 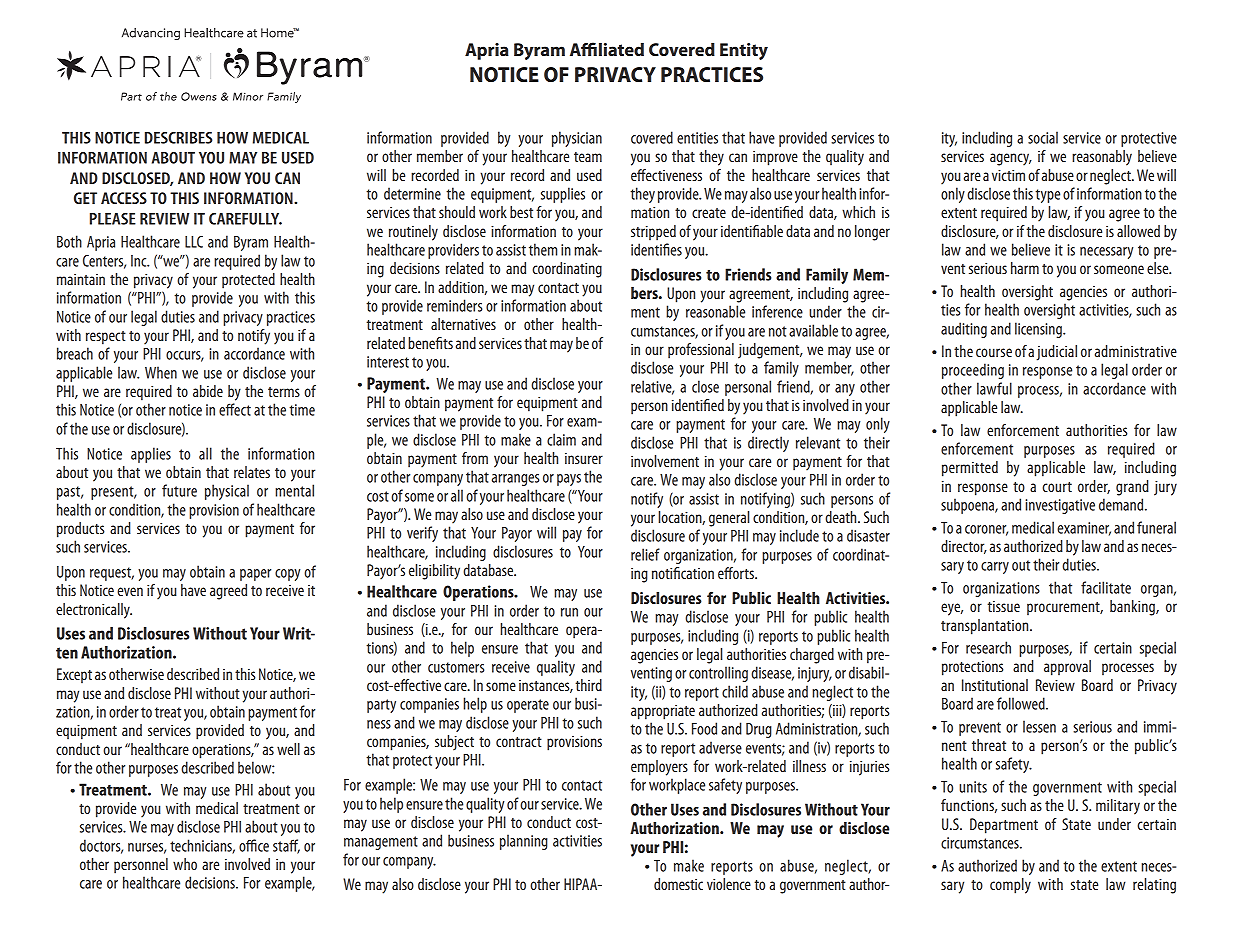 What do you see at coordinates (1043, 137) in the page?
I see `social` at bounding box center [1043, 137].
